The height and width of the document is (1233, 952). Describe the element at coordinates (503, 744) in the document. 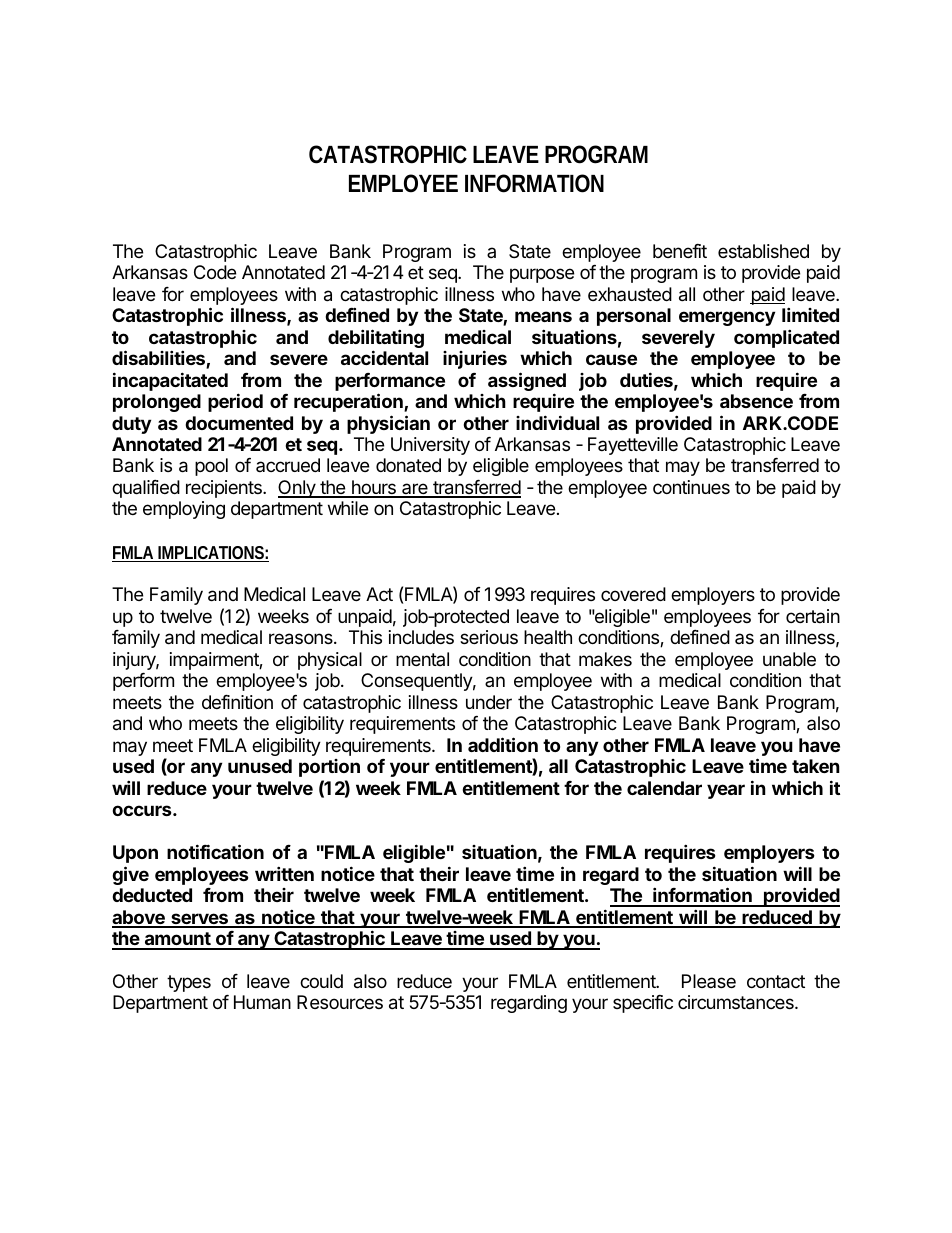

I see `addition` at that location.
